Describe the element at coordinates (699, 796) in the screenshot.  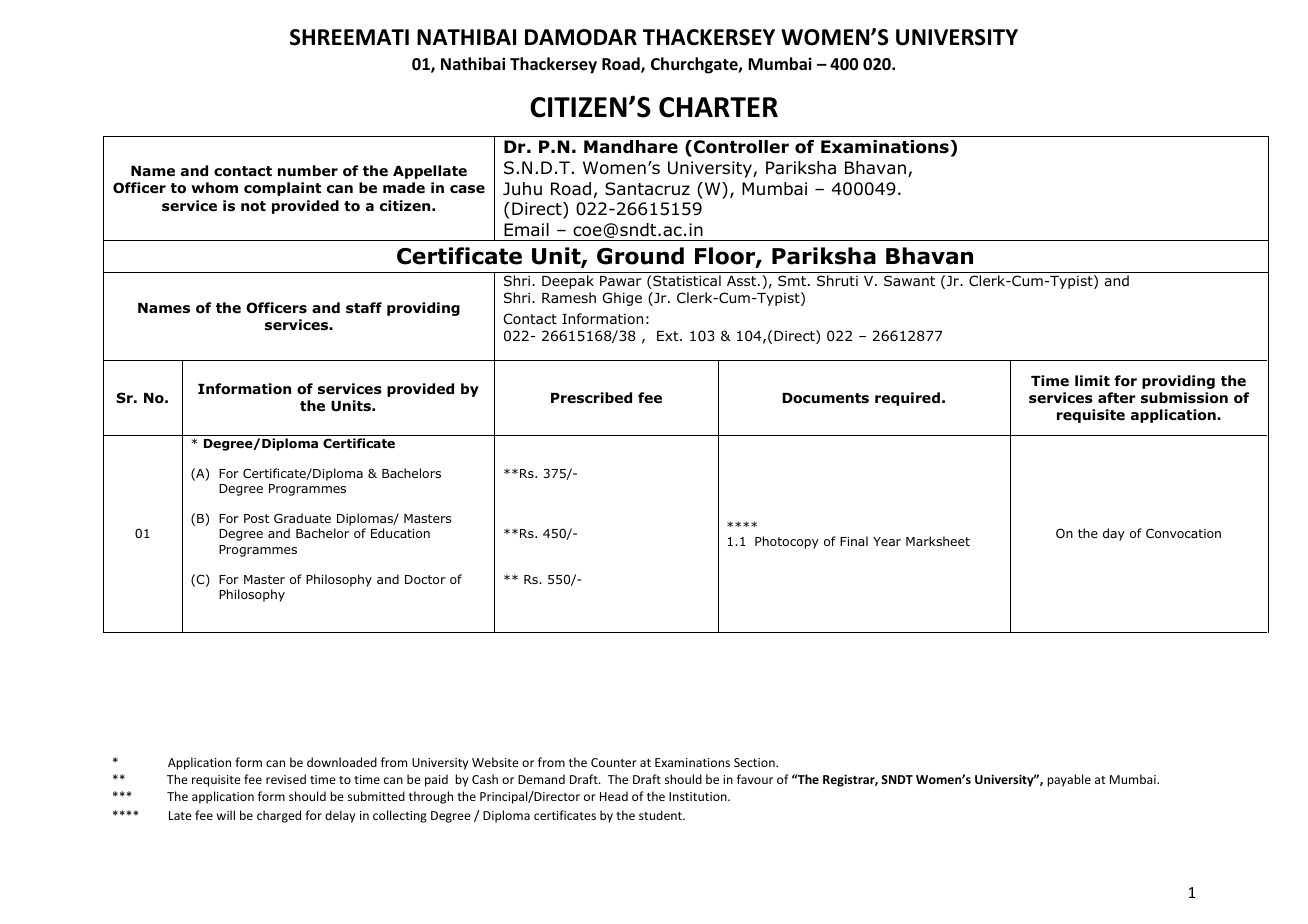
I see `Institution` at that location.
